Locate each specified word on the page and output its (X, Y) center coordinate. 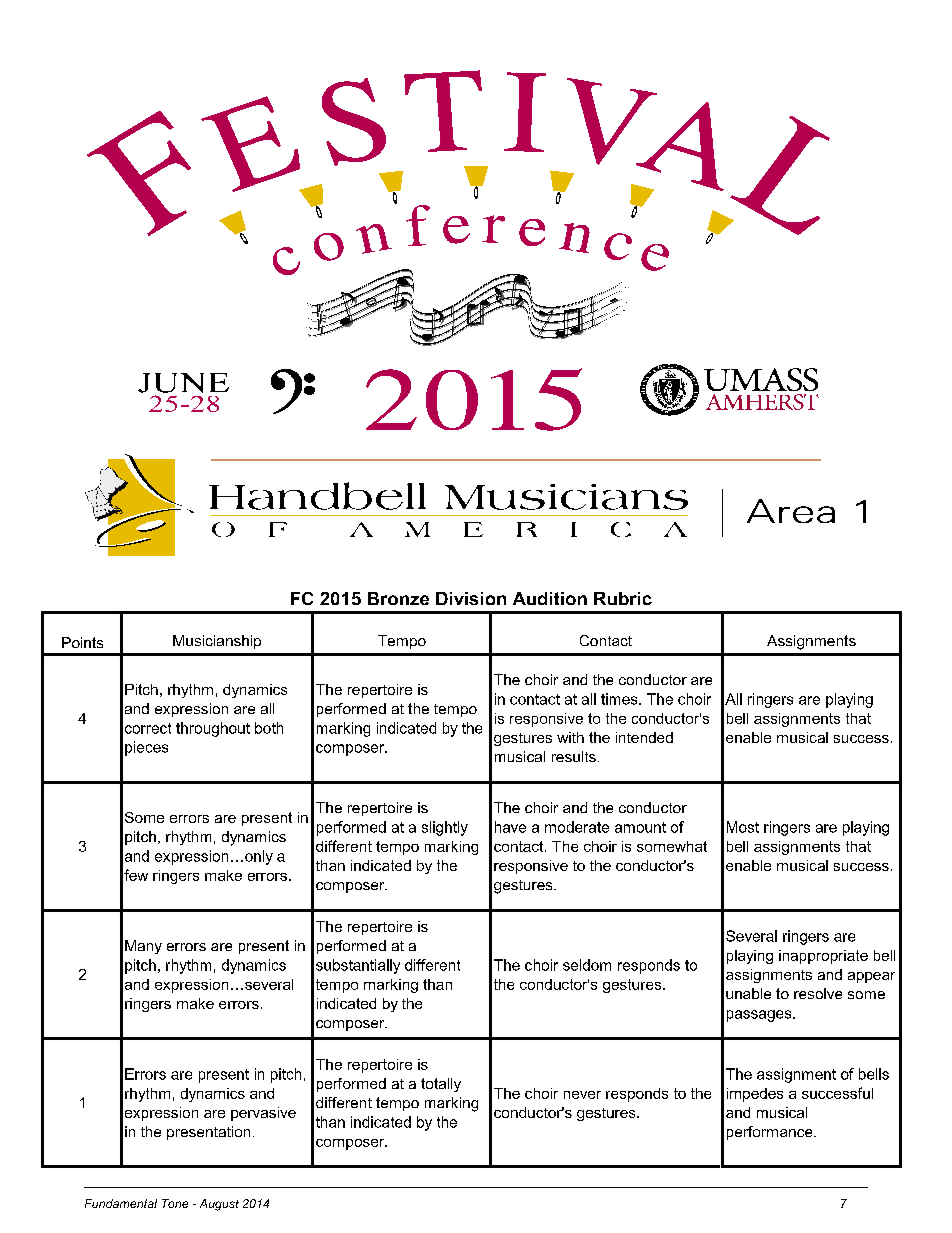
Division (471, 598)
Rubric (623, 598)
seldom (587, 965)
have (510, 827)
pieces (146, 748)
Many (143, 947)
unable (748, 993)
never (582, 1095)
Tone (175, 1203)
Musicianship (217, 642)
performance (771, 1133)
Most (743, 827)
